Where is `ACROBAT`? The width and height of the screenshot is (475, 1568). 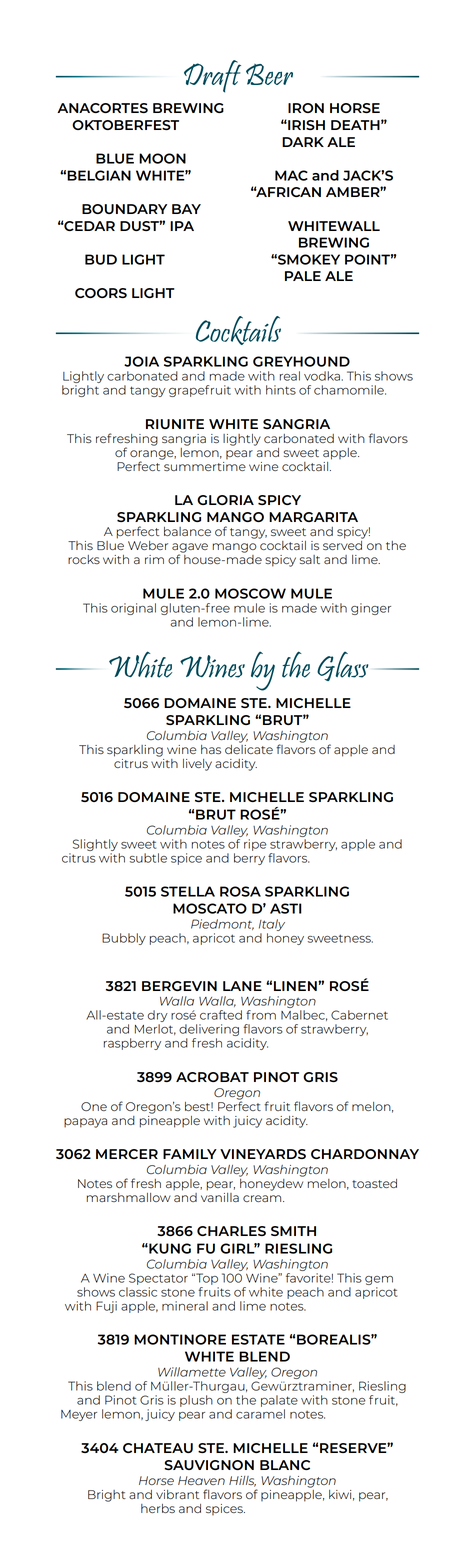
ACROBAT is located at coordinates (212, 1077).
